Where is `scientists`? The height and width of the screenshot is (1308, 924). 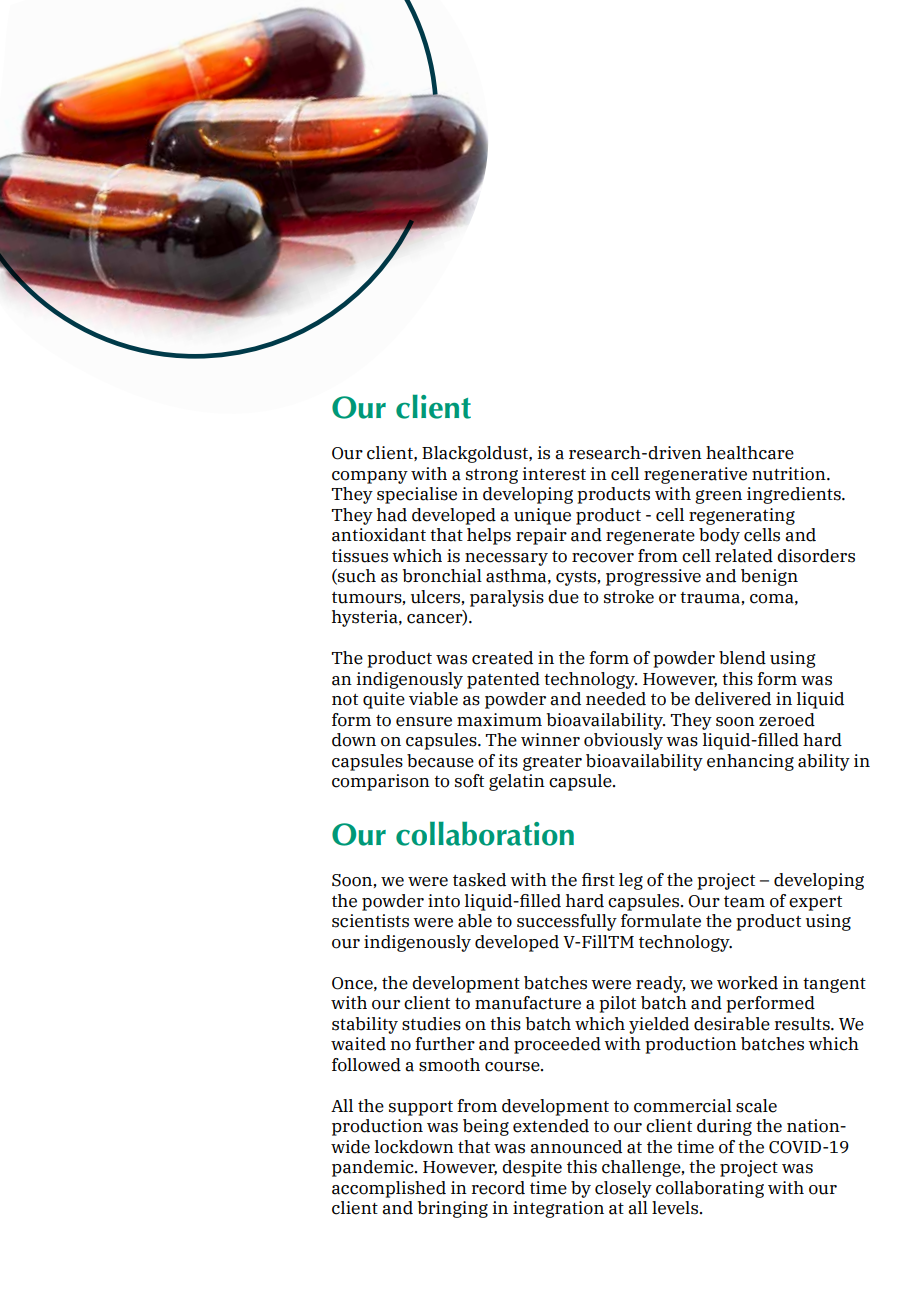
scientists is located at coordinates (370, 921).
